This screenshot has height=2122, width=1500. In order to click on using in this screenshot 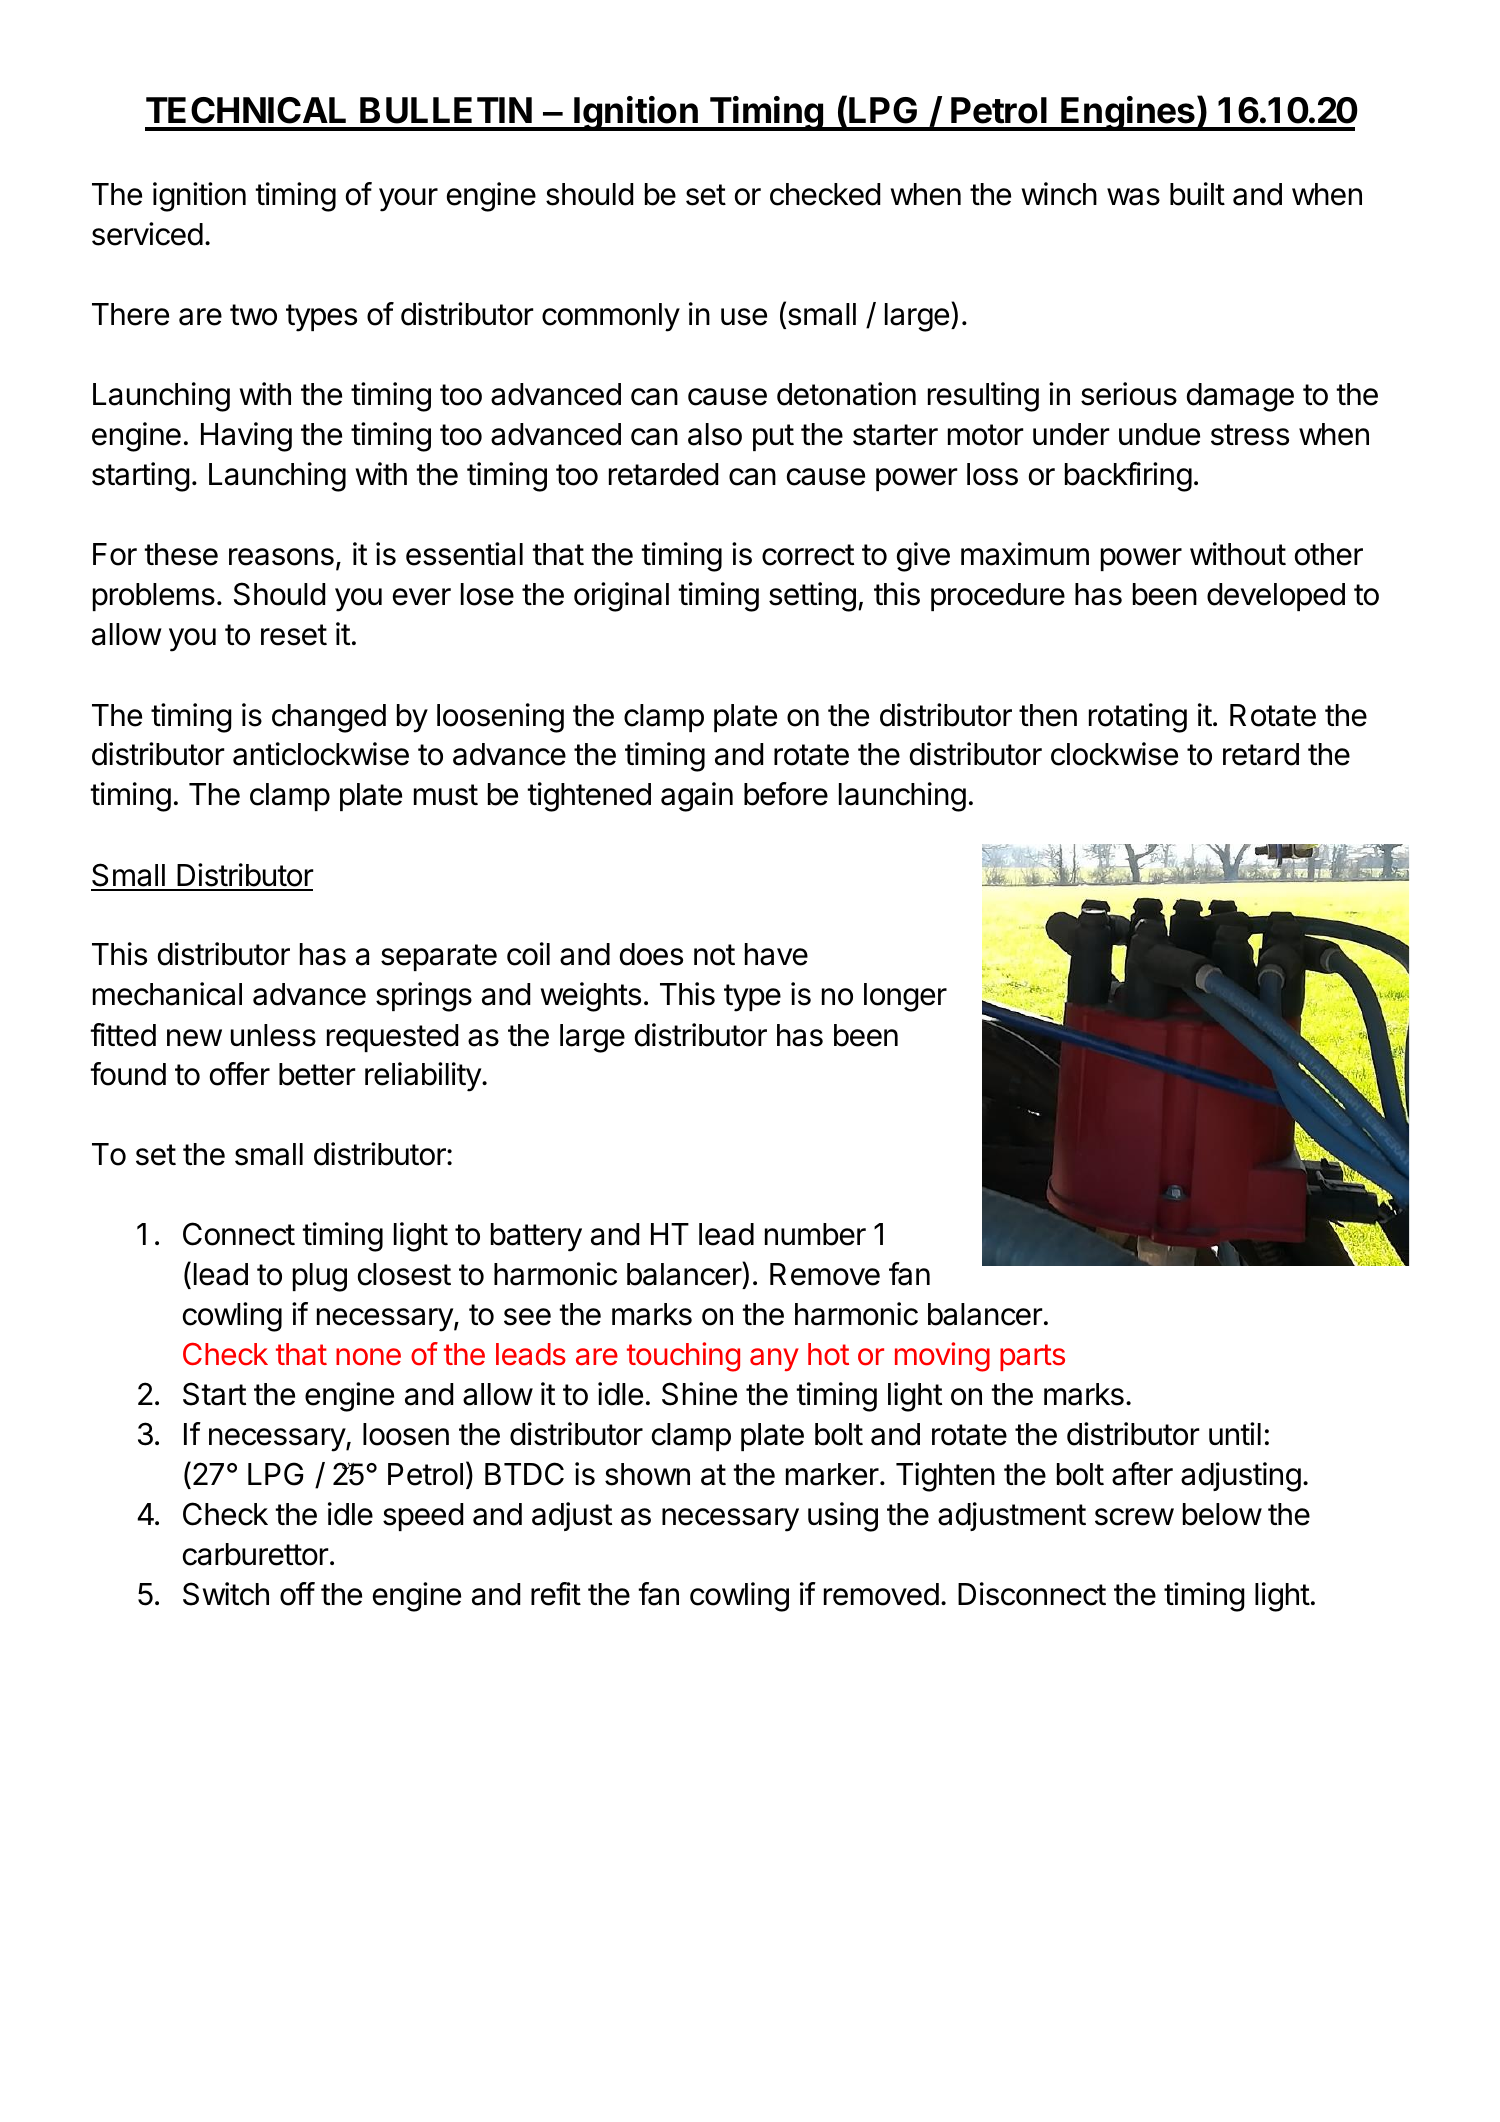, I will do `click(843, 1517)`.
